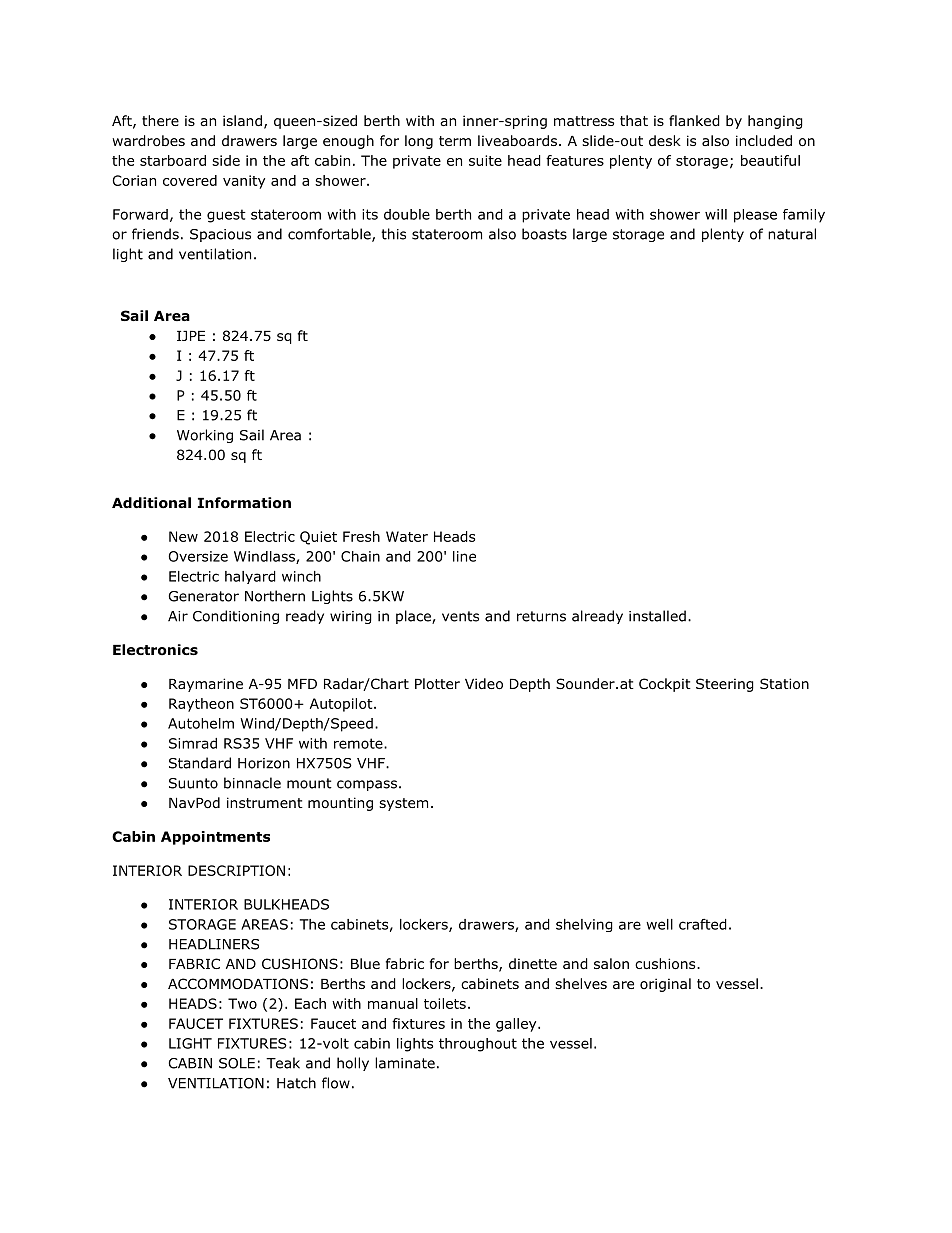 This page has width=952, height=1233. Describe the element at coordinates (204, 596) in the page. I see `Generator` at that location.
